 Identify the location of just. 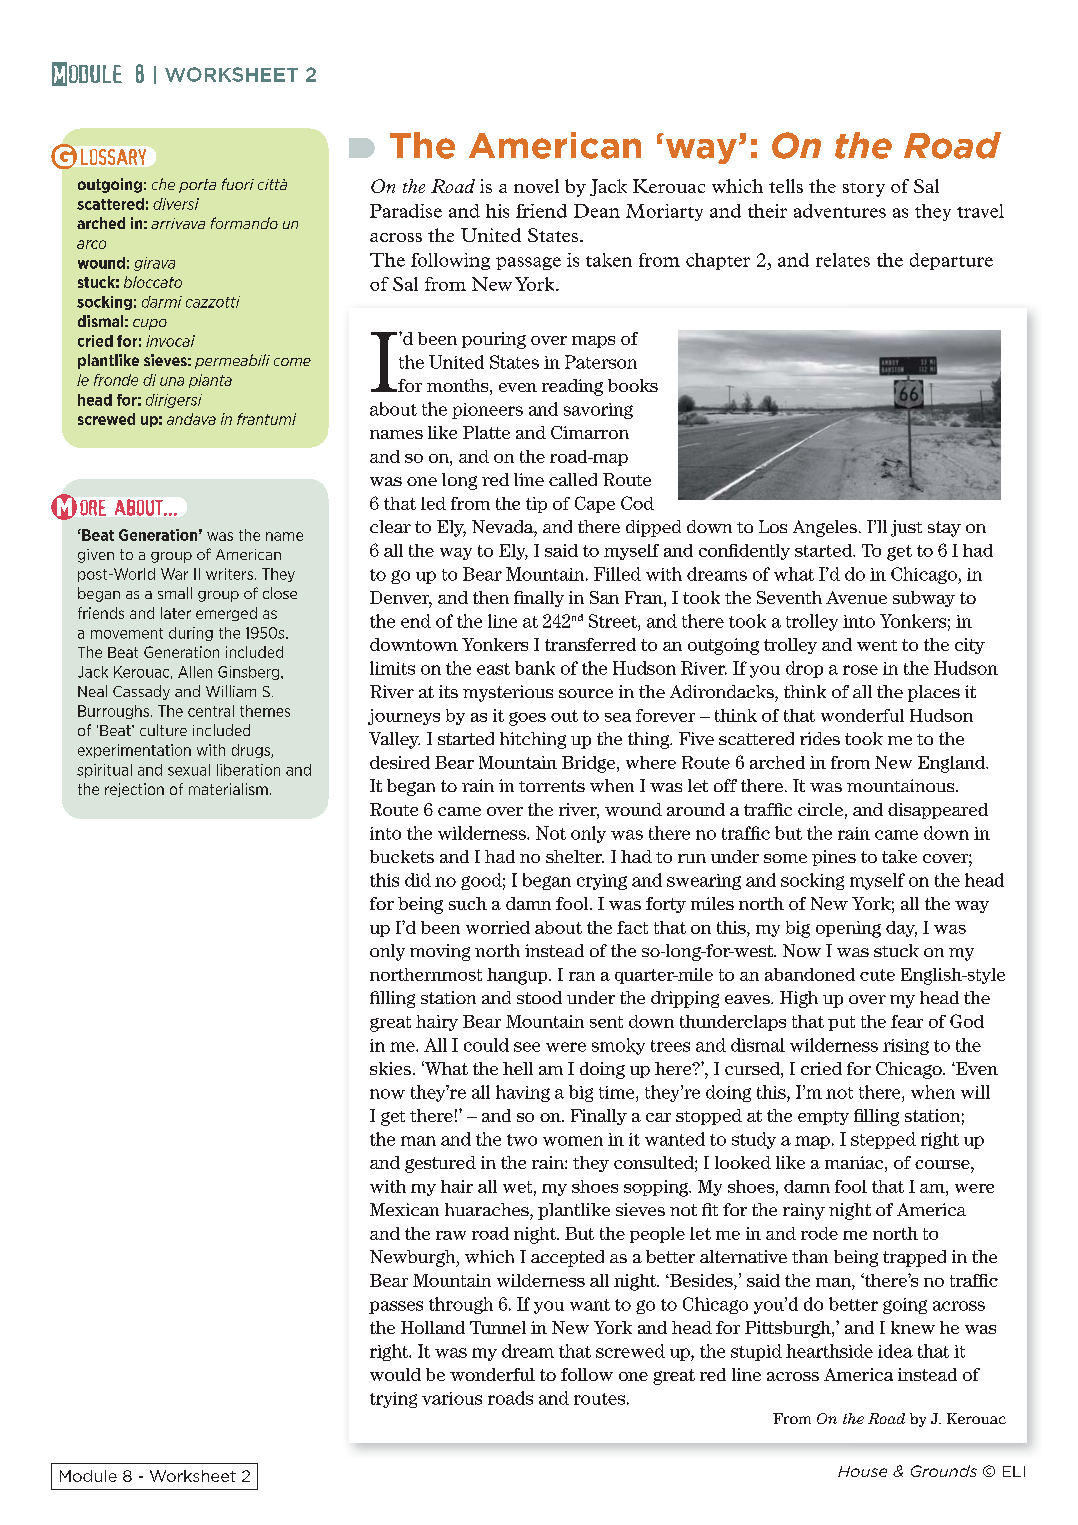
(906, 528).
